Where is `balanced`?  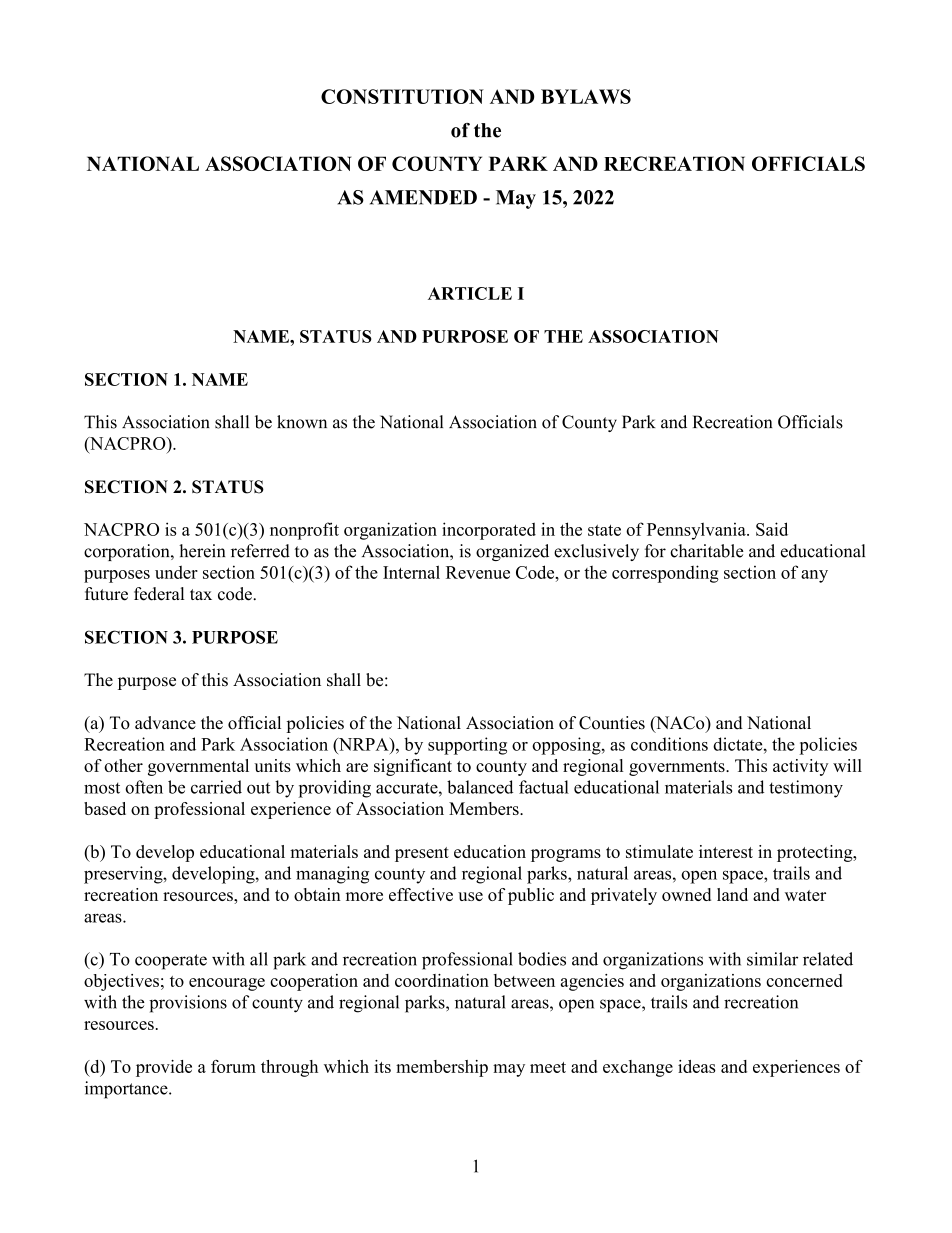 balanced is located at coordinates (480, 787).
